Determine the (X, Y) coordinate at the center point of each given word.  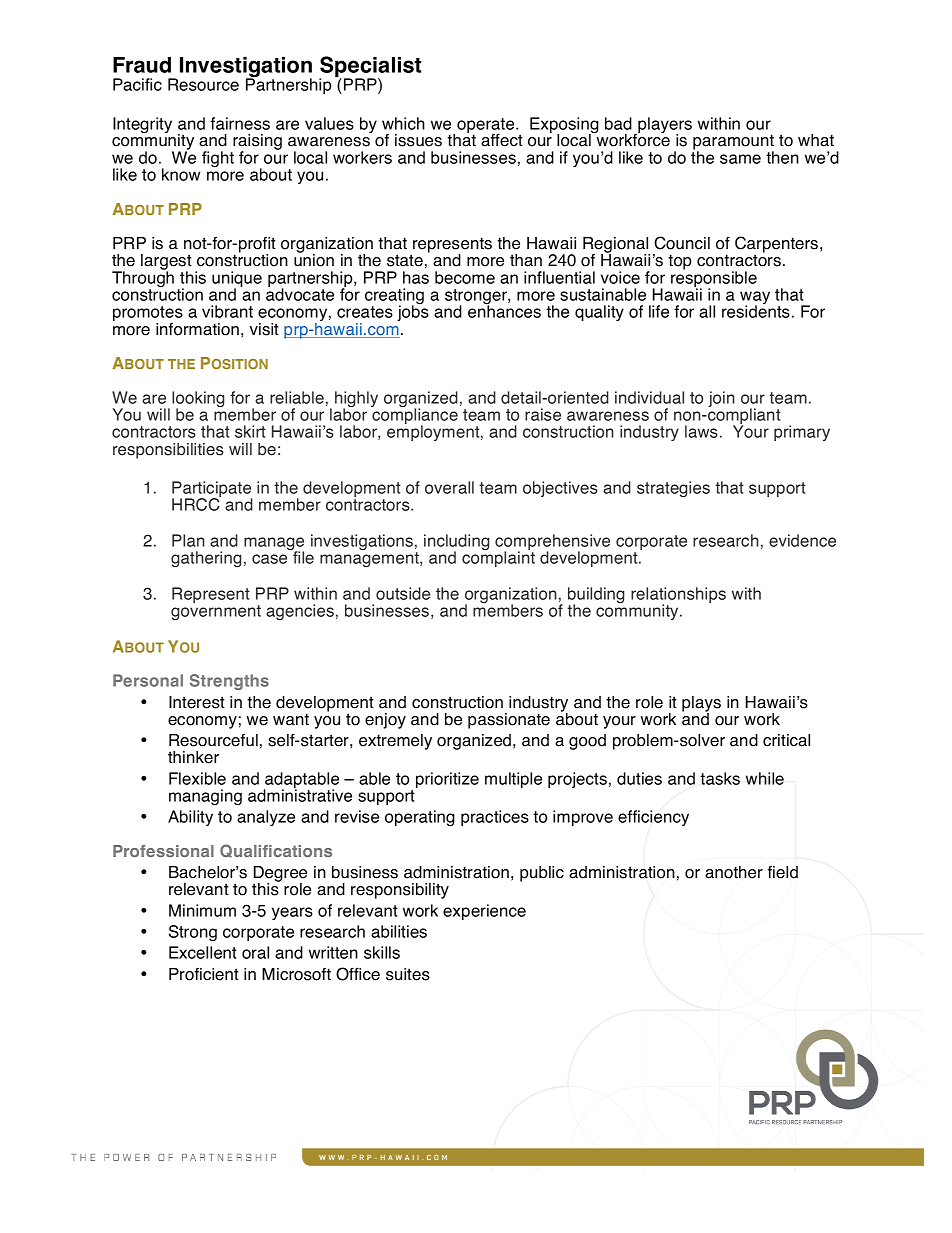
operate (487, 127)
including (456, 543)
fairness (240, 123)
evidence (802, 540)
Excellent (203, 952)
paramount (733, 143)
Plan (188, 540)
